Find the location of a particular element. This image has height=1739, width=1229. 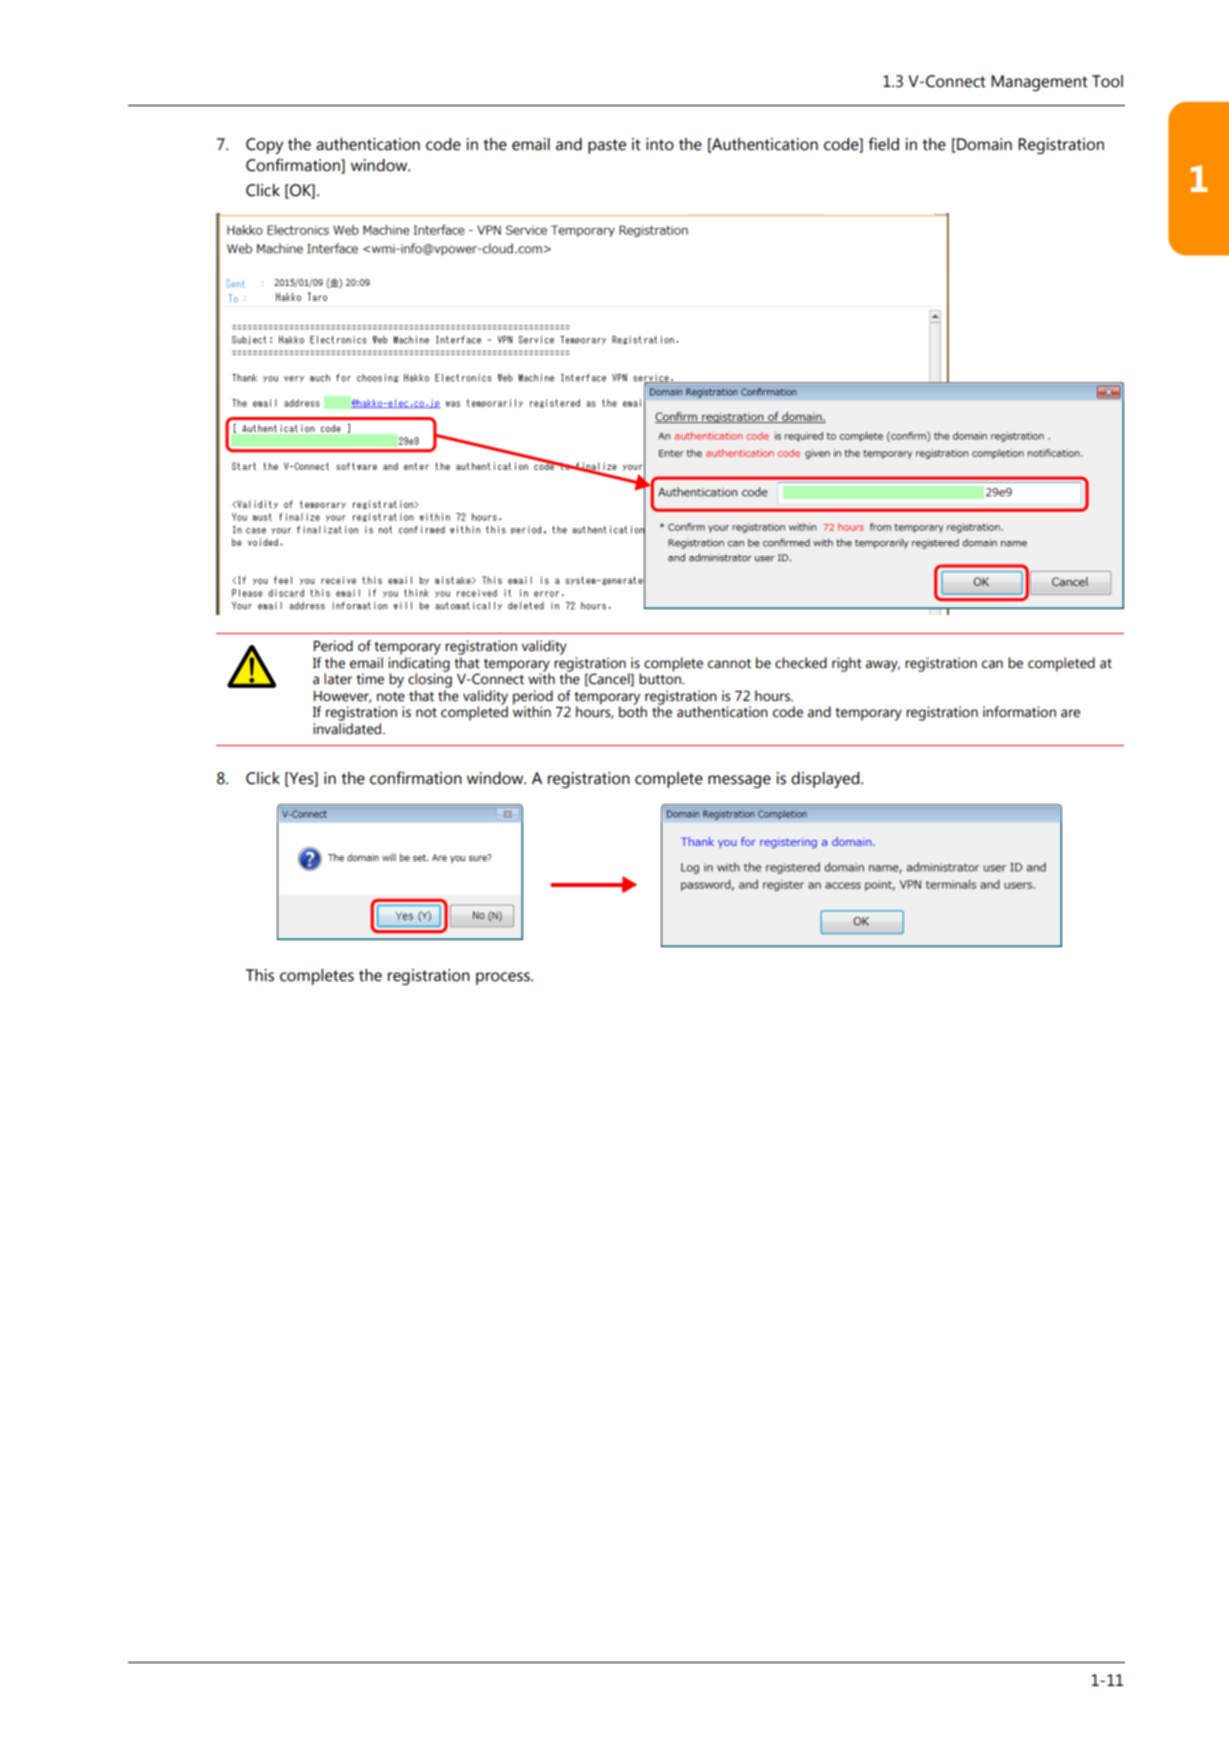

cannot is located at coordinates (729, 664).
